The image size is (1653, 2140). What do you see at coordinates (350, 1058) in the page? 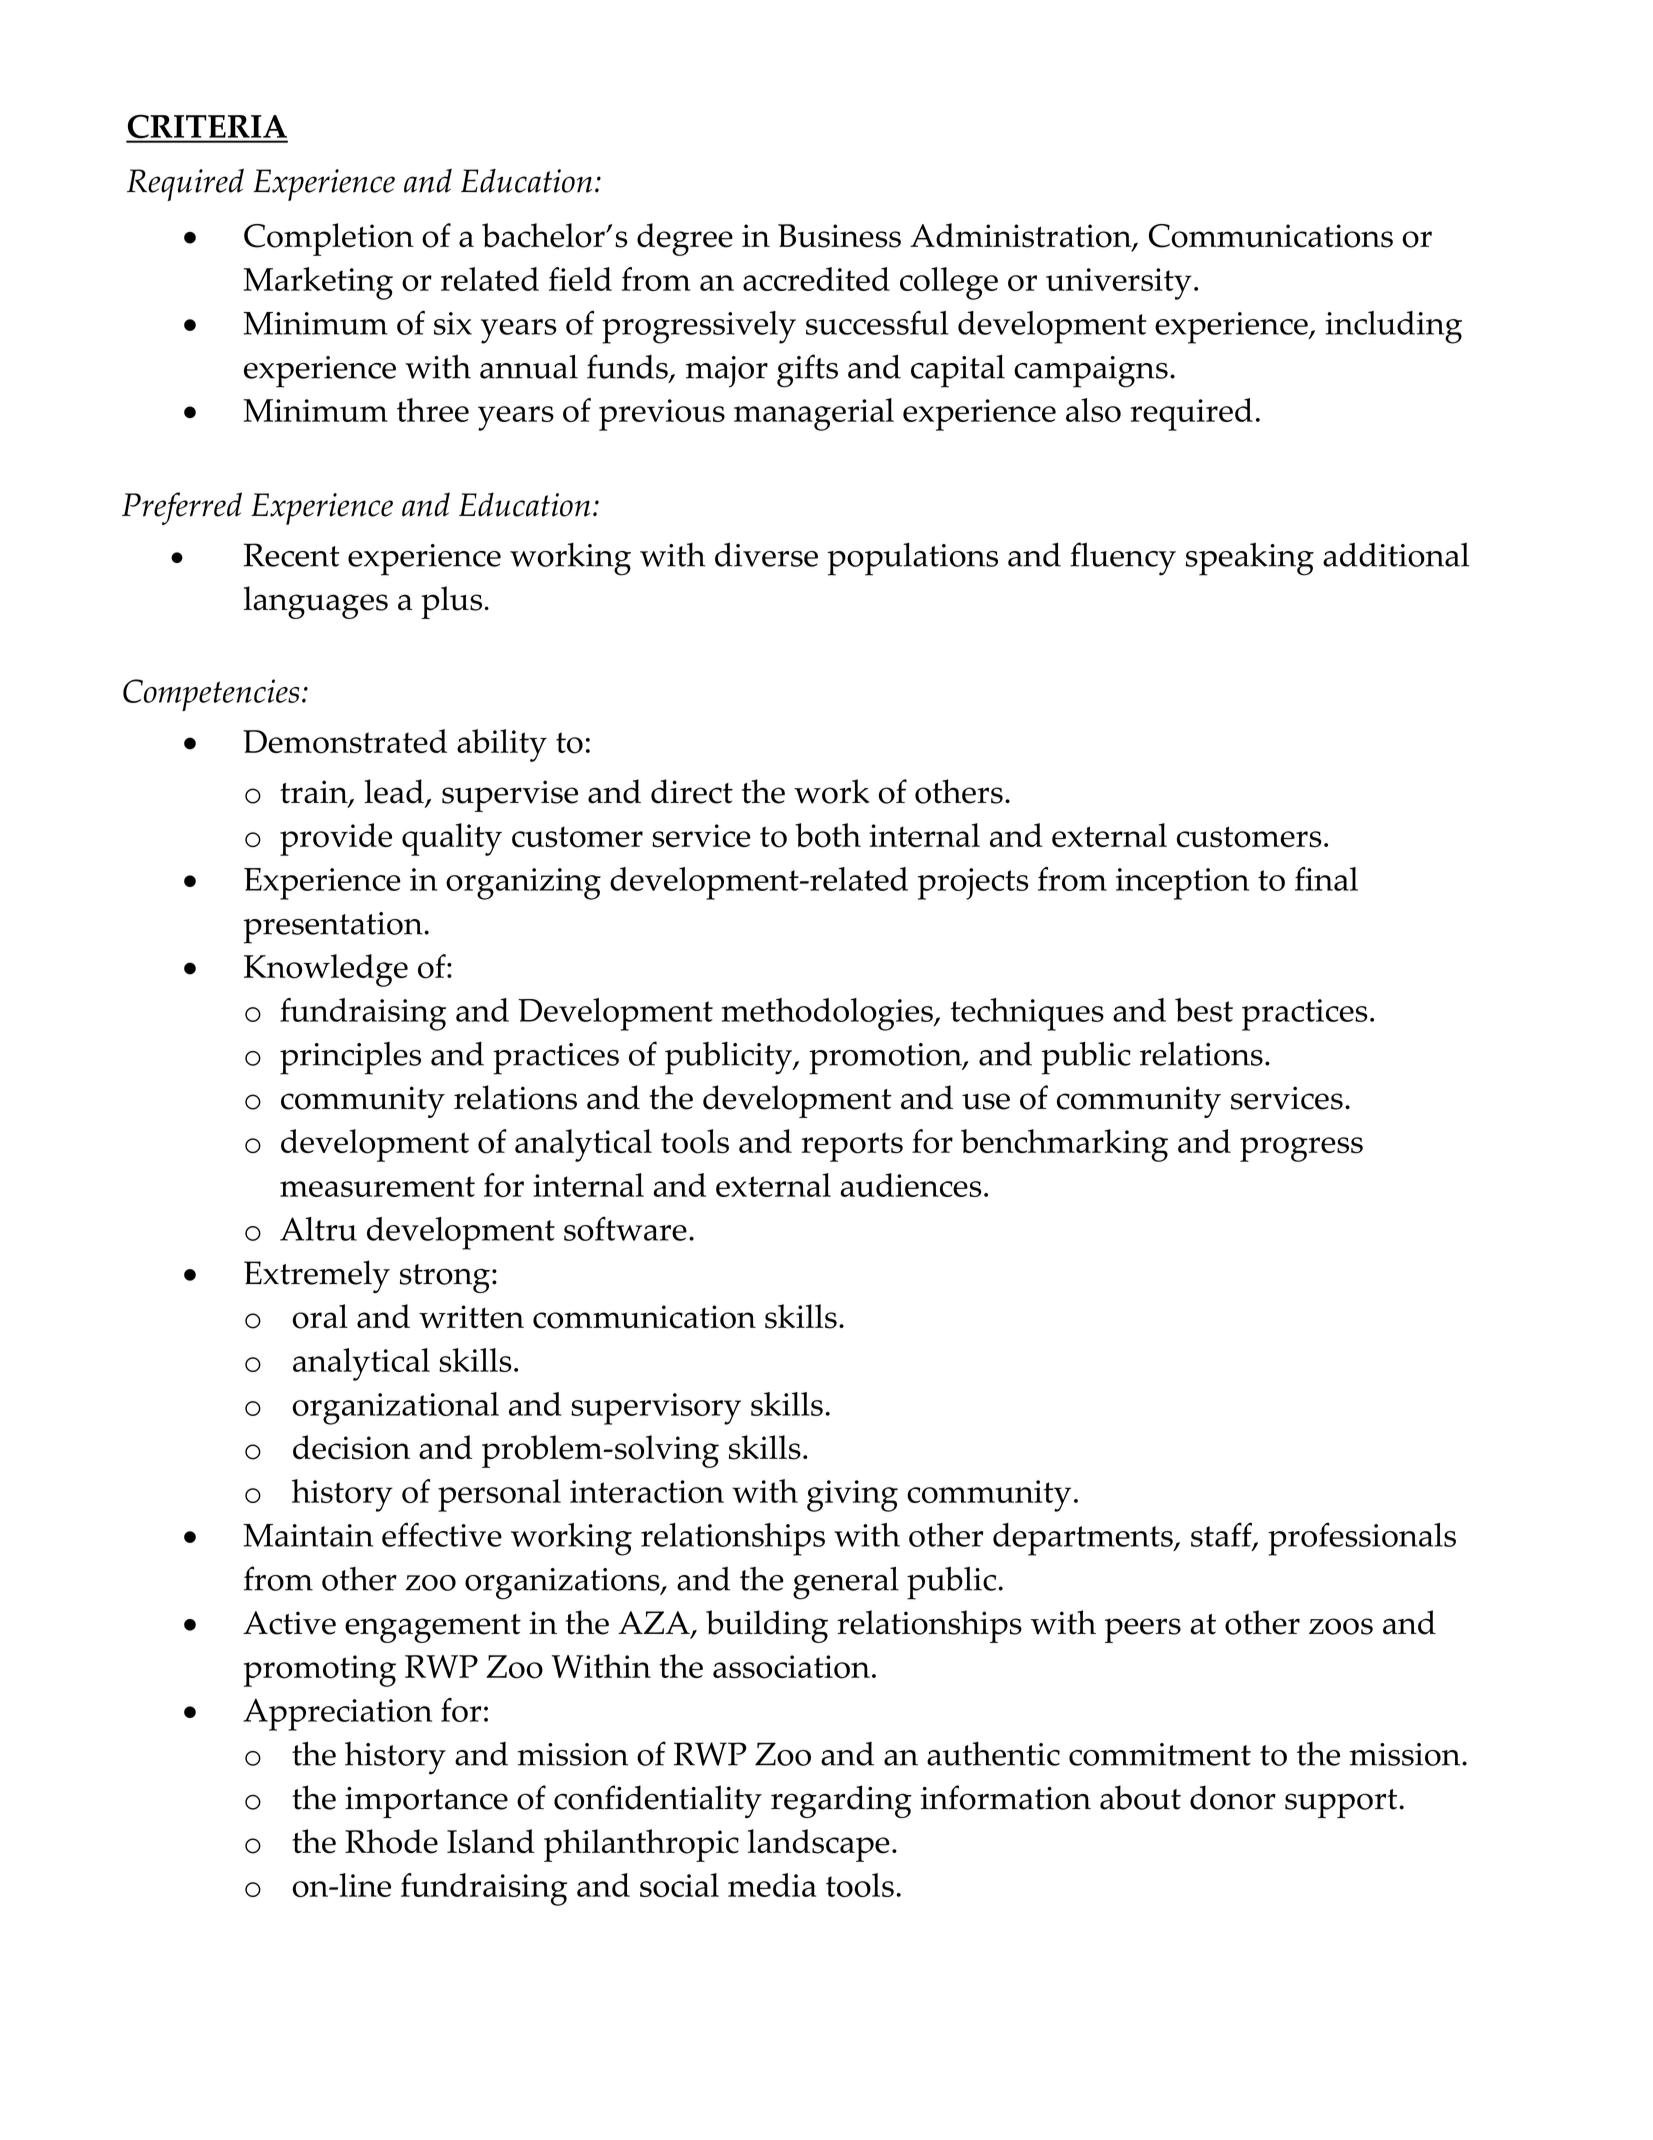
I see `principles` at bounding box center [350, 1058].
